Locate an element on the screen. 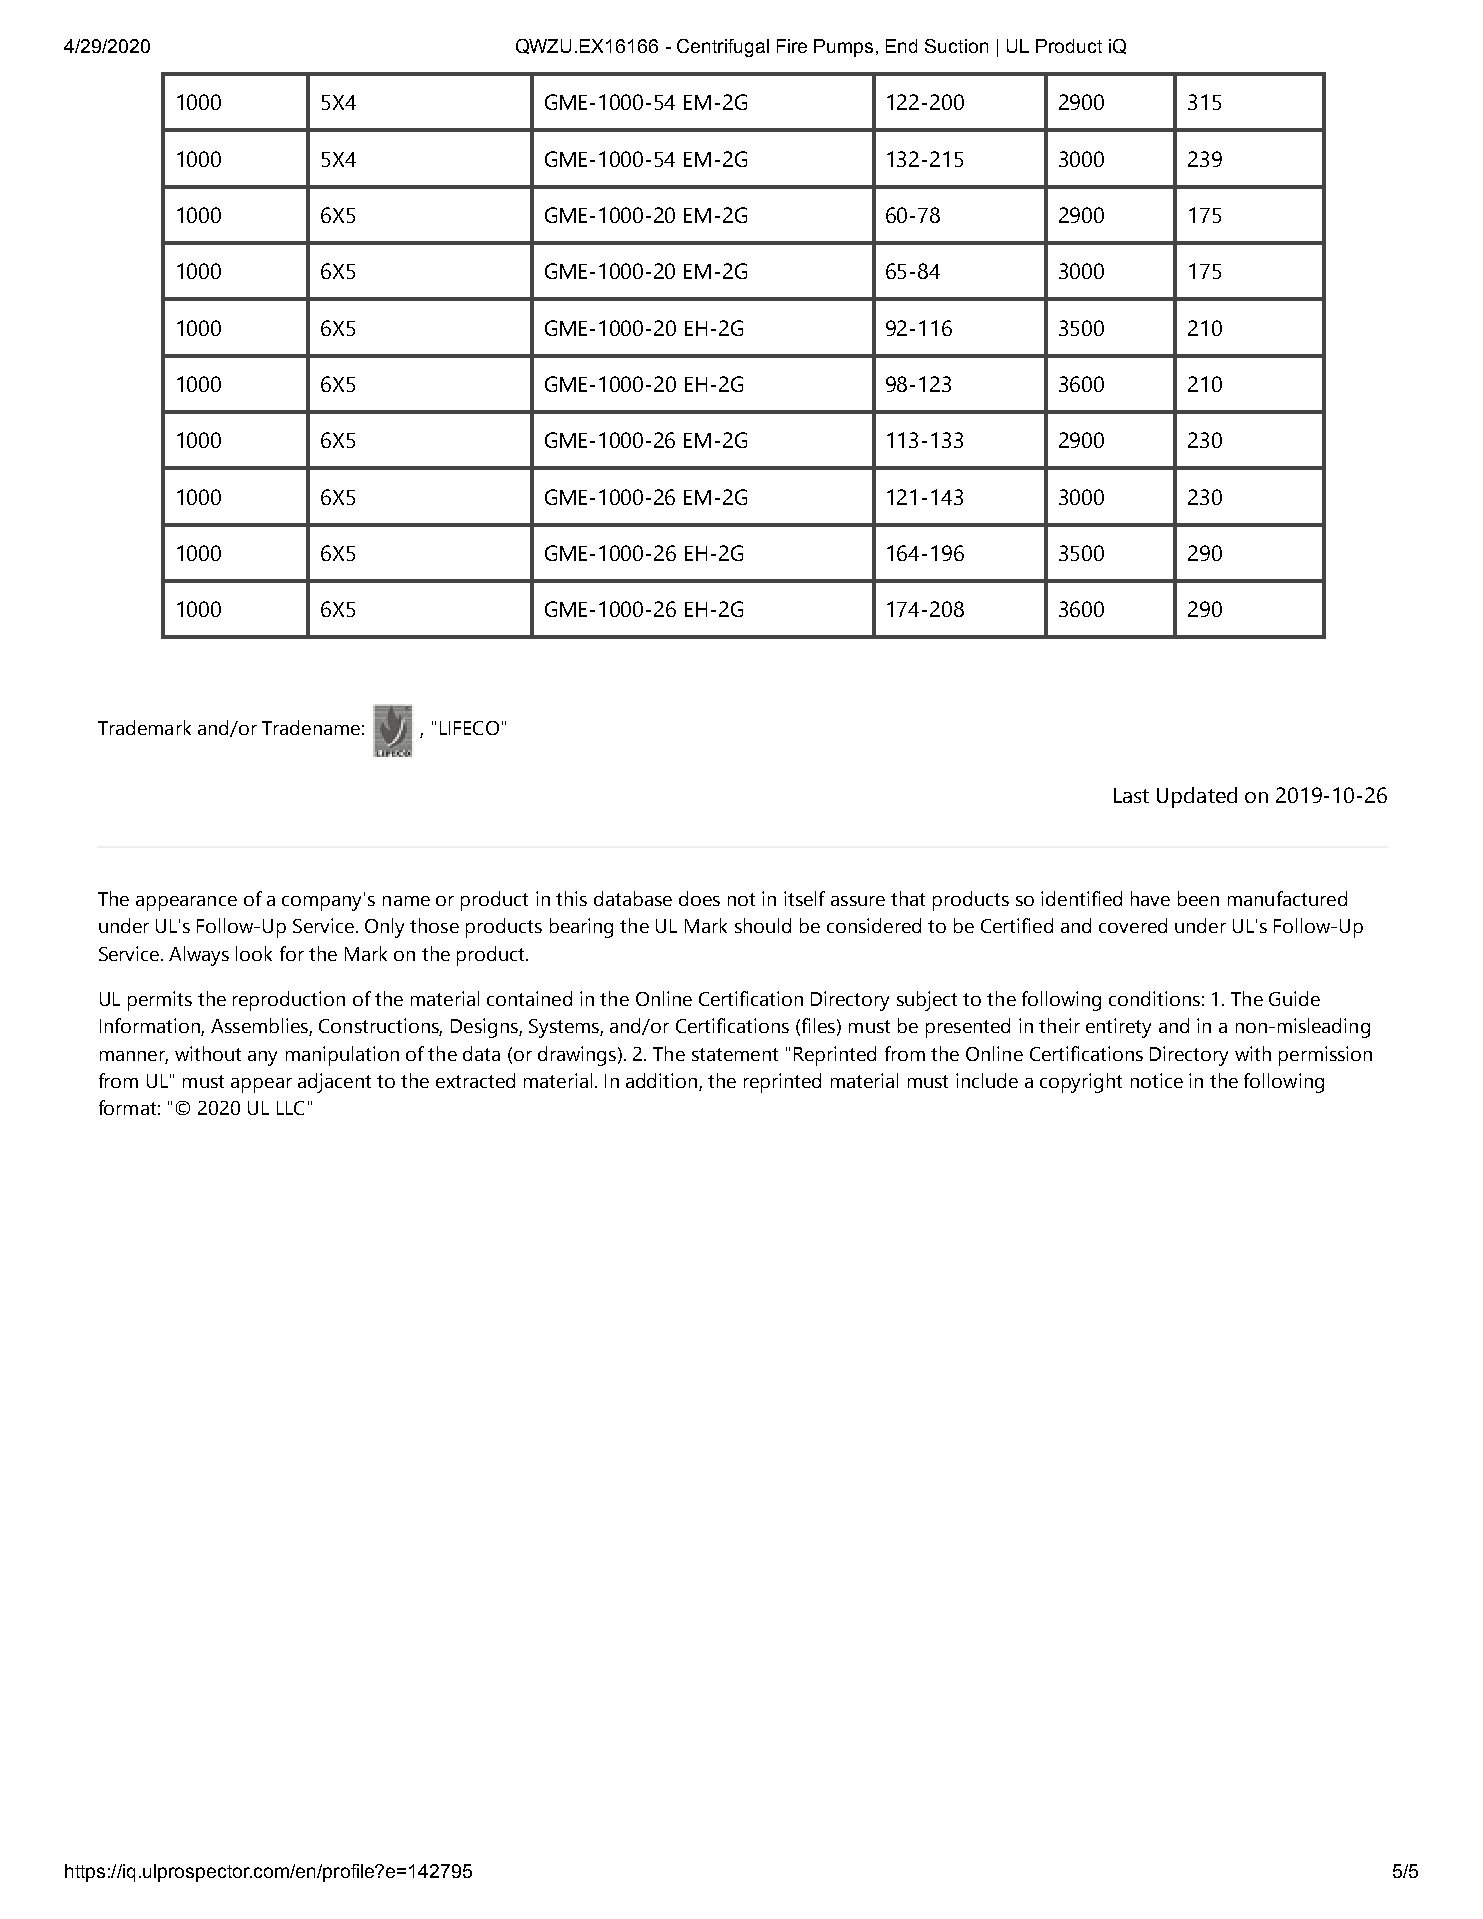 The height and width of the screenshot is (1919, 1483). Only is located at coordinates (384, 928).
